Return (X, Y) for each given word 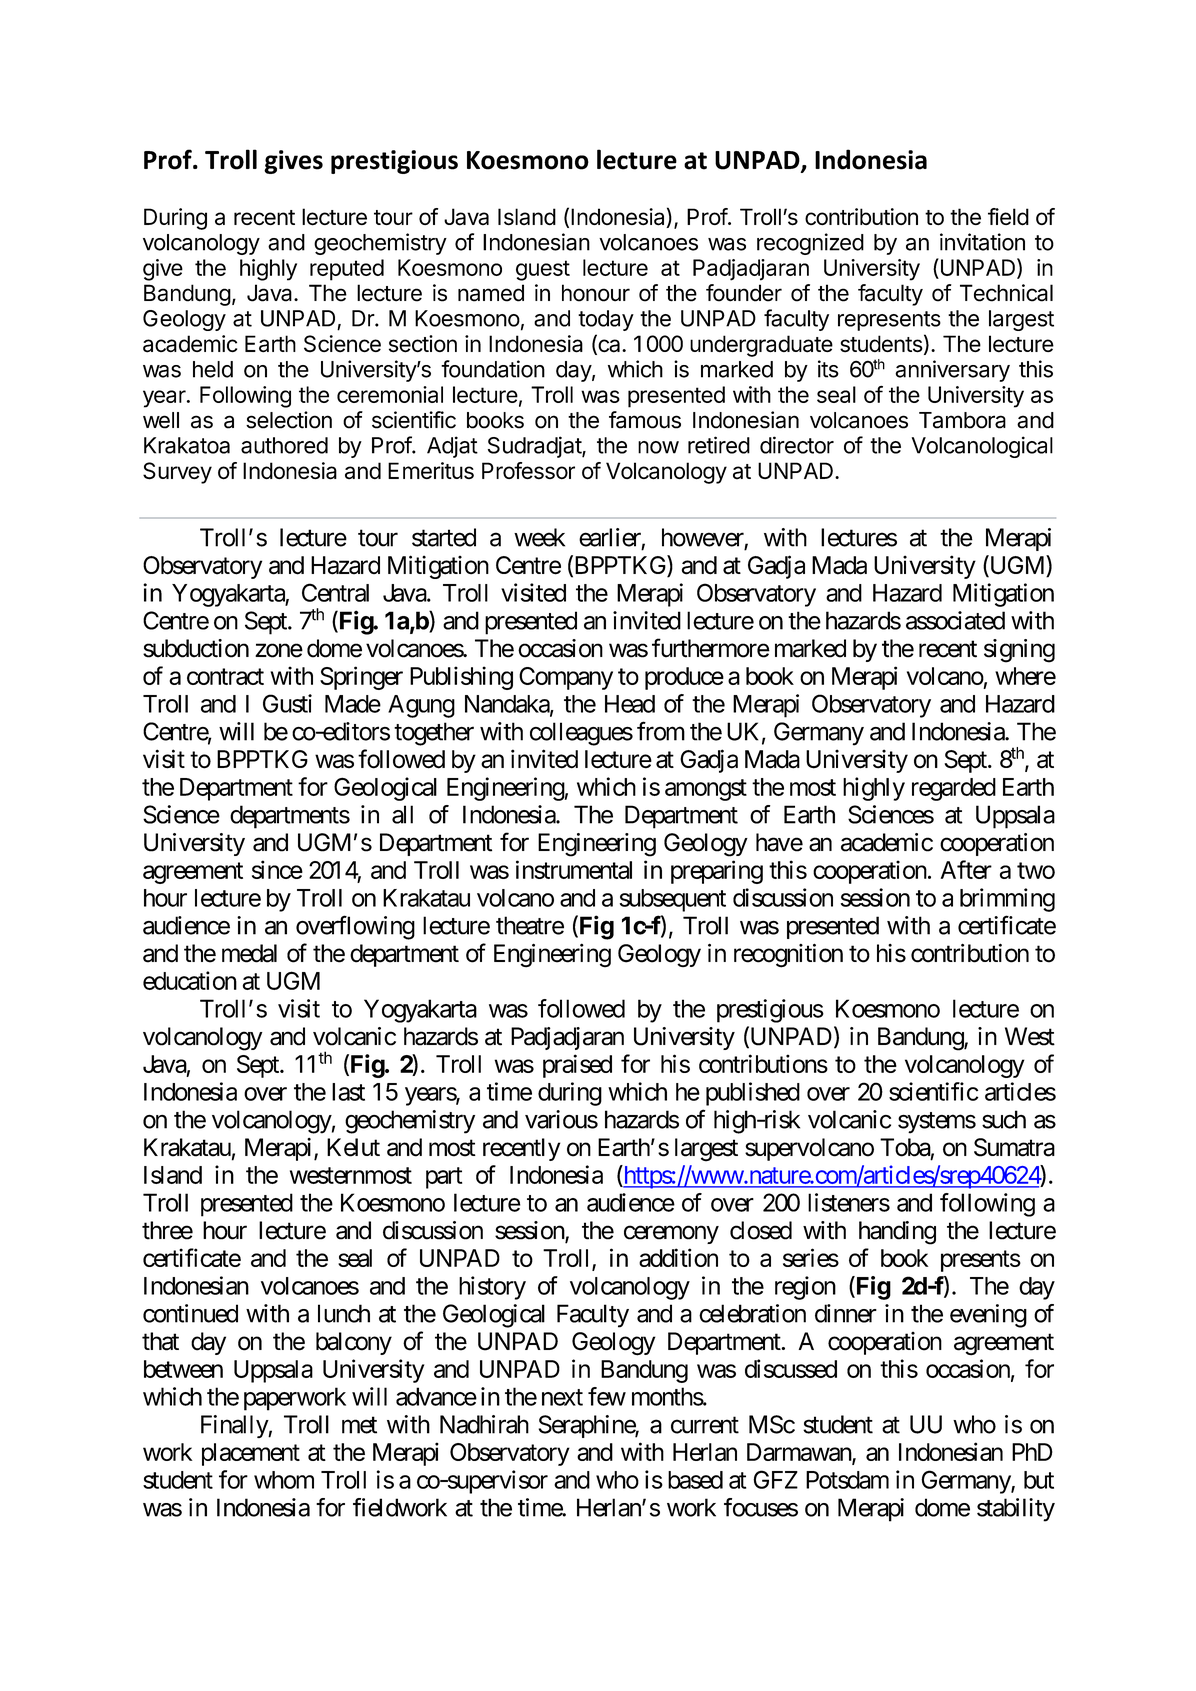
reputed (347, 270)
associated (955, 620)
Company (566, 678)
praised (577, 1066)
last (348, 1092)
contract (225, 676)
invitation (982, 242)
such (1004, 1119)
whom (284, 1480)
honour (596, 293)
